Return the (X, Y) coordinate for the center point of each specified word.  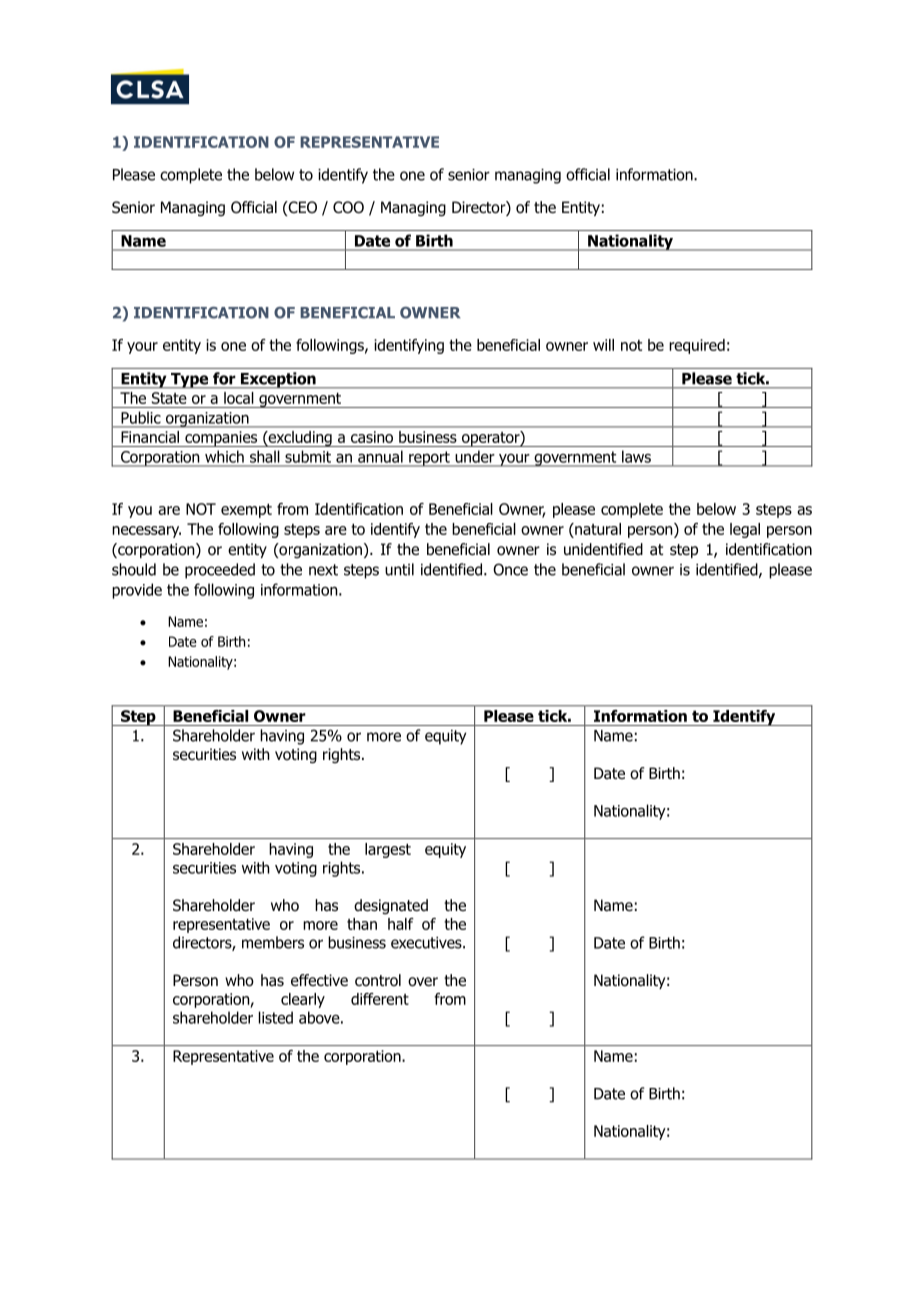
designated (391, 907)
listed (276, 1017)
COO (348, 207)
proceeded (220, 571)
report (429, 459)
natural (597, 530)
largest (388, 850)
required (697, 346)
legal (745, 530)
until (399, 569)
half (401, 924)
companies (221, 439)
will (603, 345)
